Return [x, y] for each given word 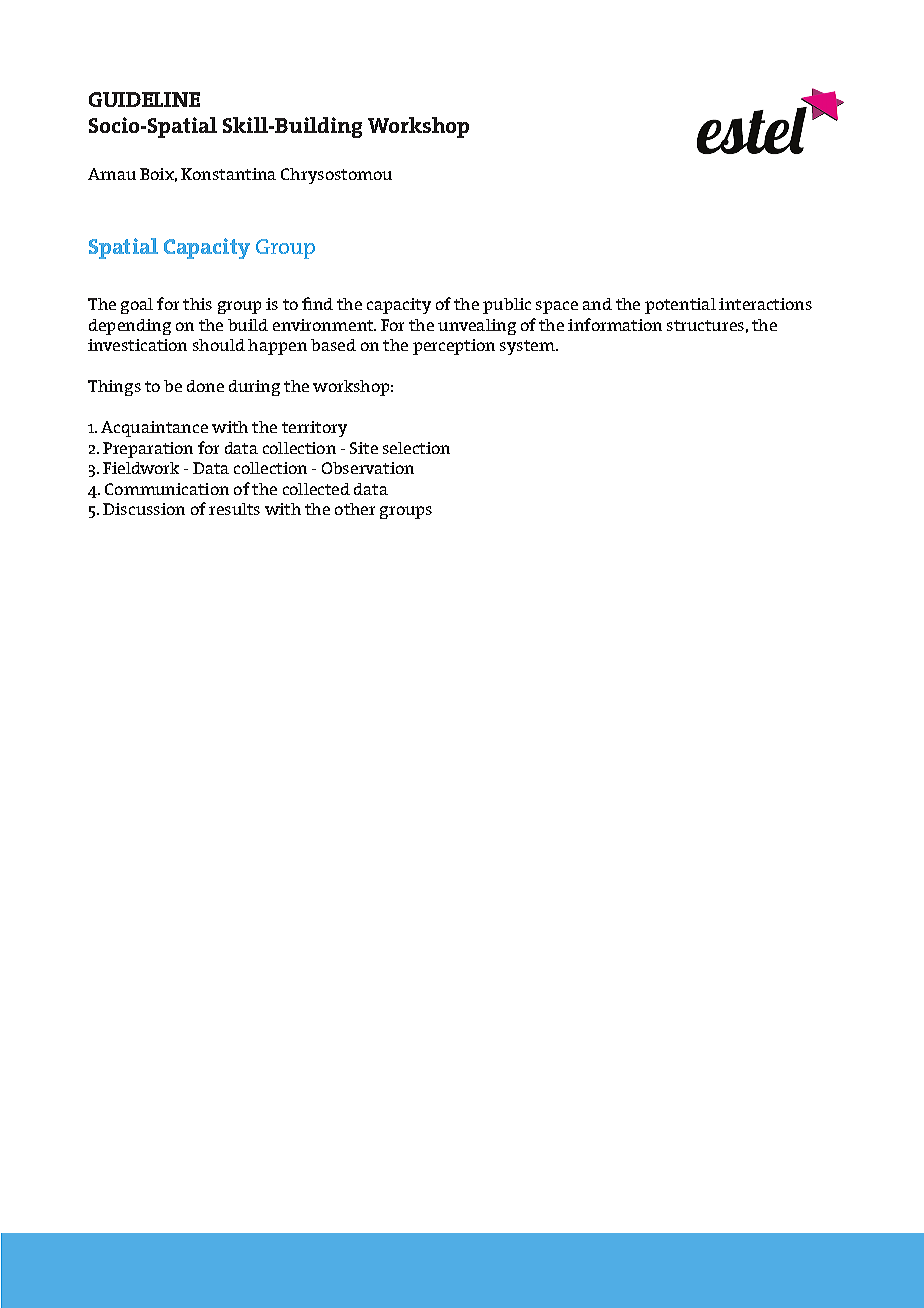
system [528, 347]
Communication [167, 489]
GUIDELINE [144, 99]
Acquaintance [154, 429]
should [219, 345]
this [197, 304]
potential [680, 306]
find [317, 303]
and [597, 304]
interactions [765, 304]
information [615, 324]
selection [416, 448]
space [557, 307]
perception [454, 347]
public [507, 306]
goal [137, 306]
